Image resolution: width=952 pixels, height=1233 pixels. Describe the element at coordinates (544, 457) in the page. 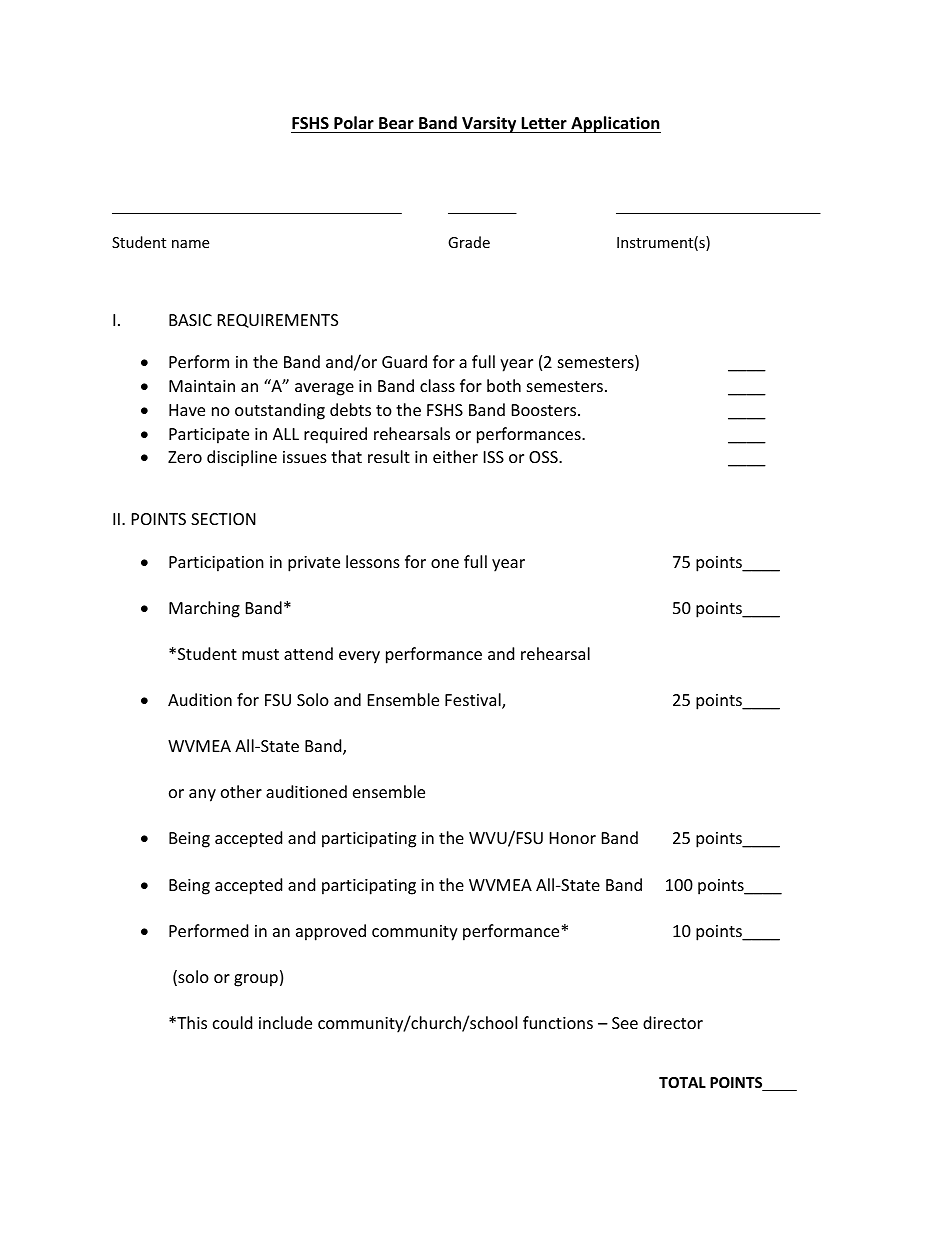

I see `OSS` at that location.
